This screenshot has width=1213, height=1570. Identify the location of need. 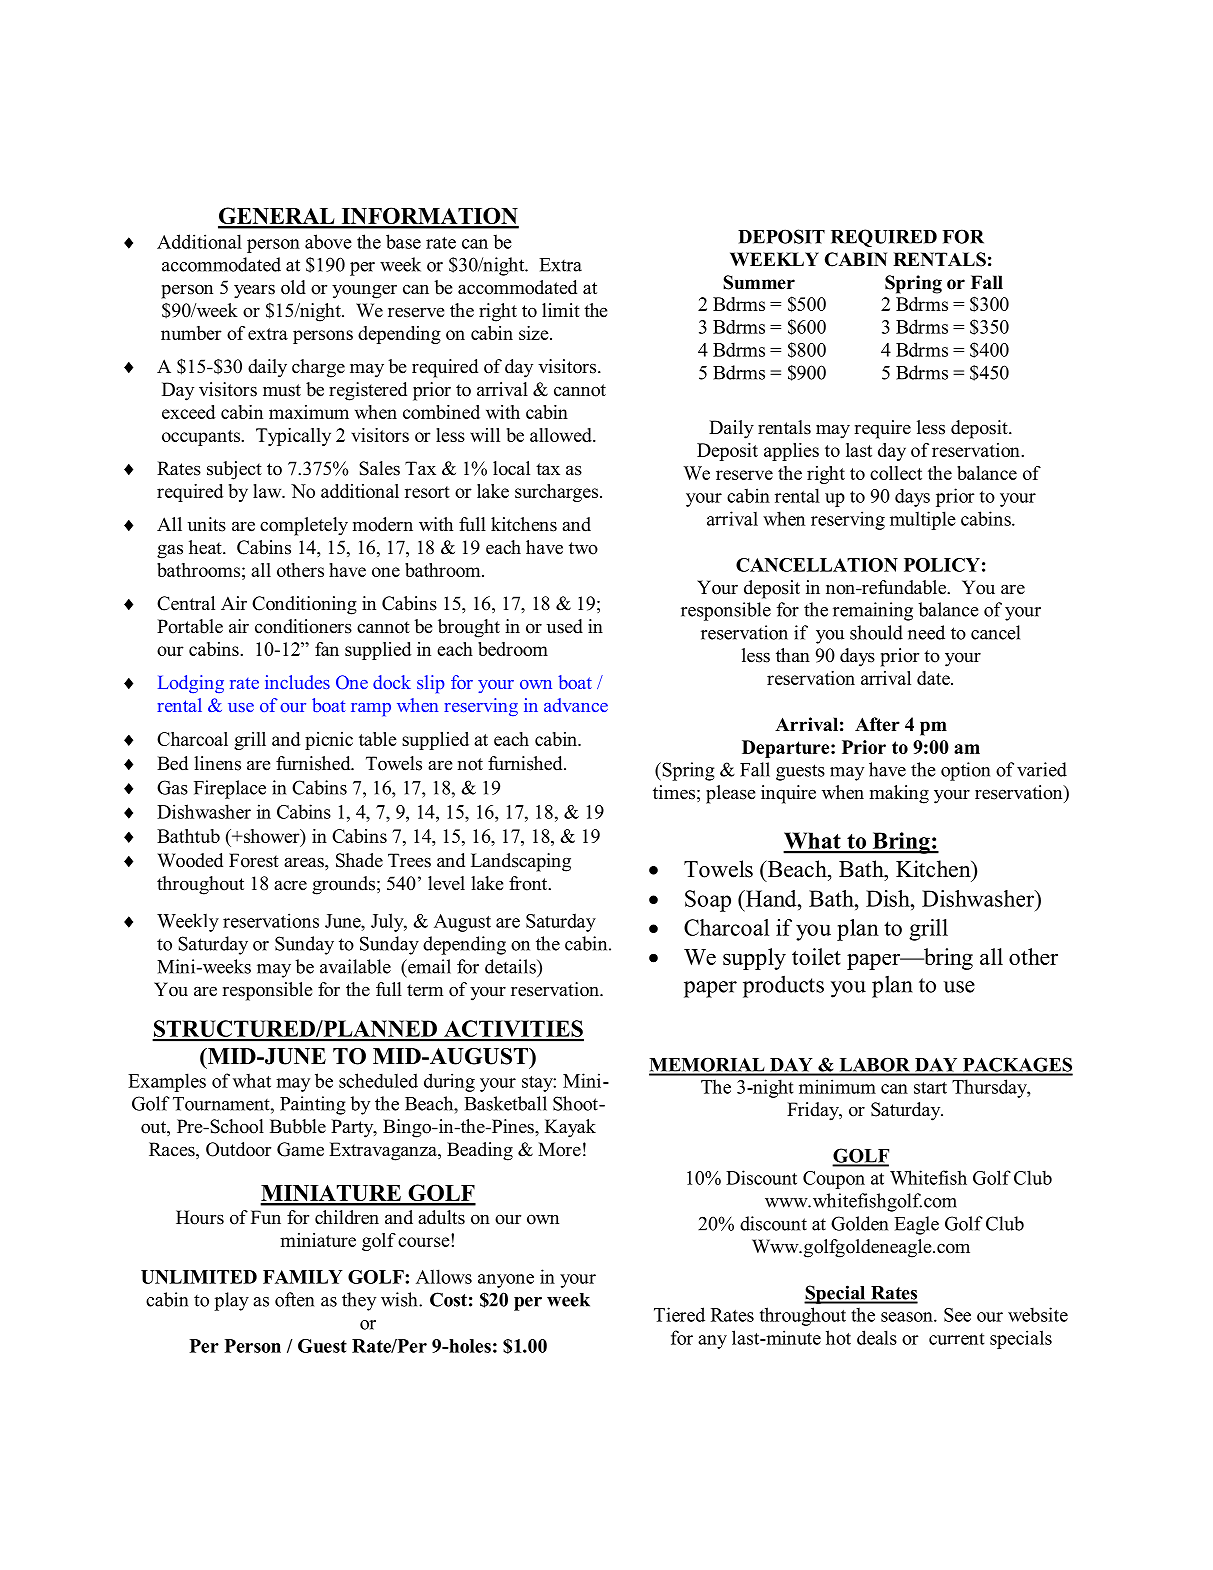
(926, 632).
